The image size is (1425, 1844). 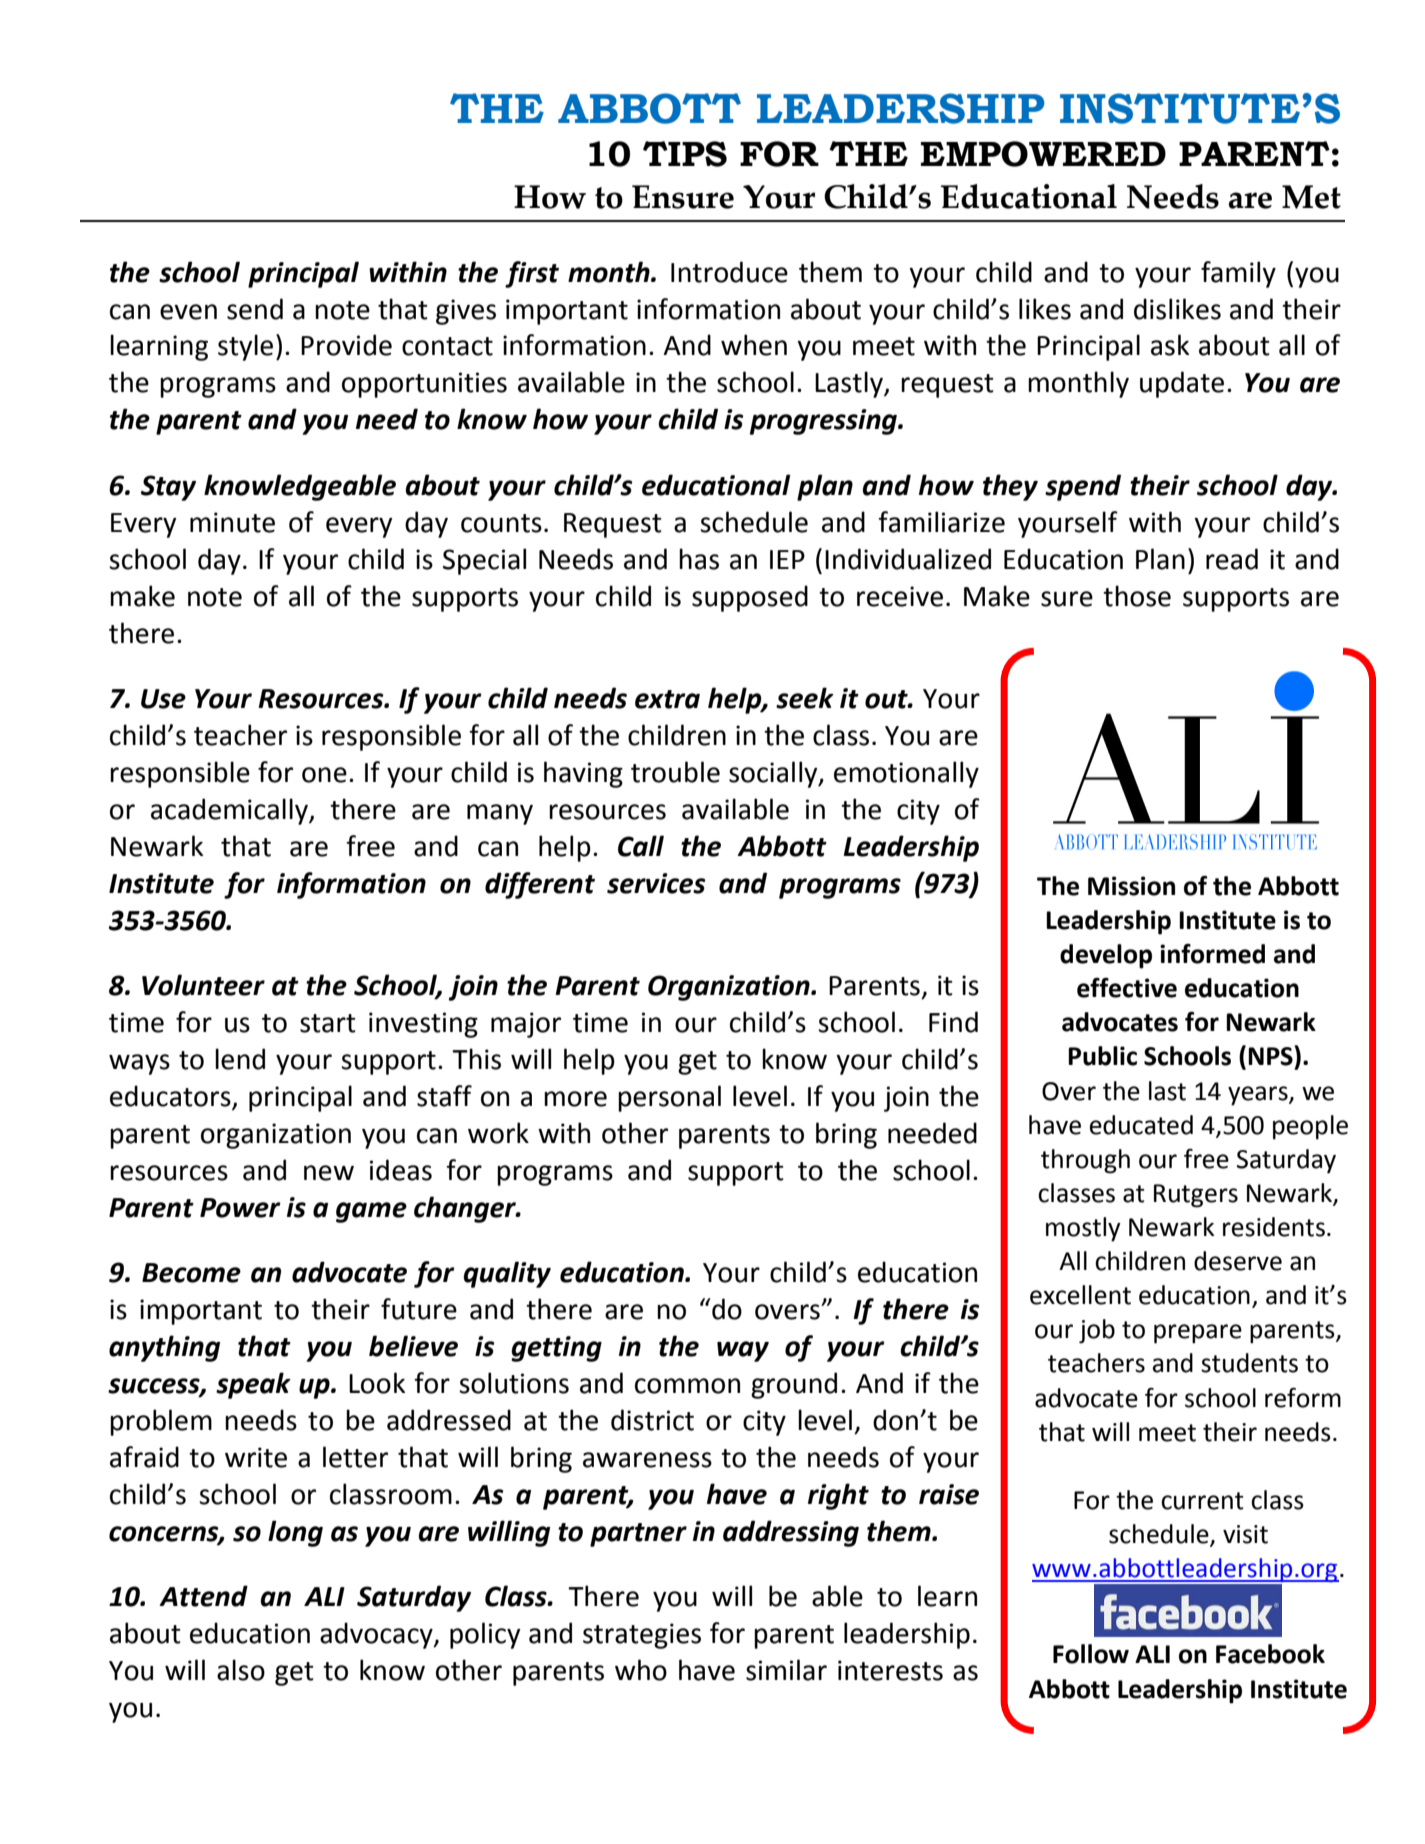 I want to click on those, so click(x=1137, y=596).
